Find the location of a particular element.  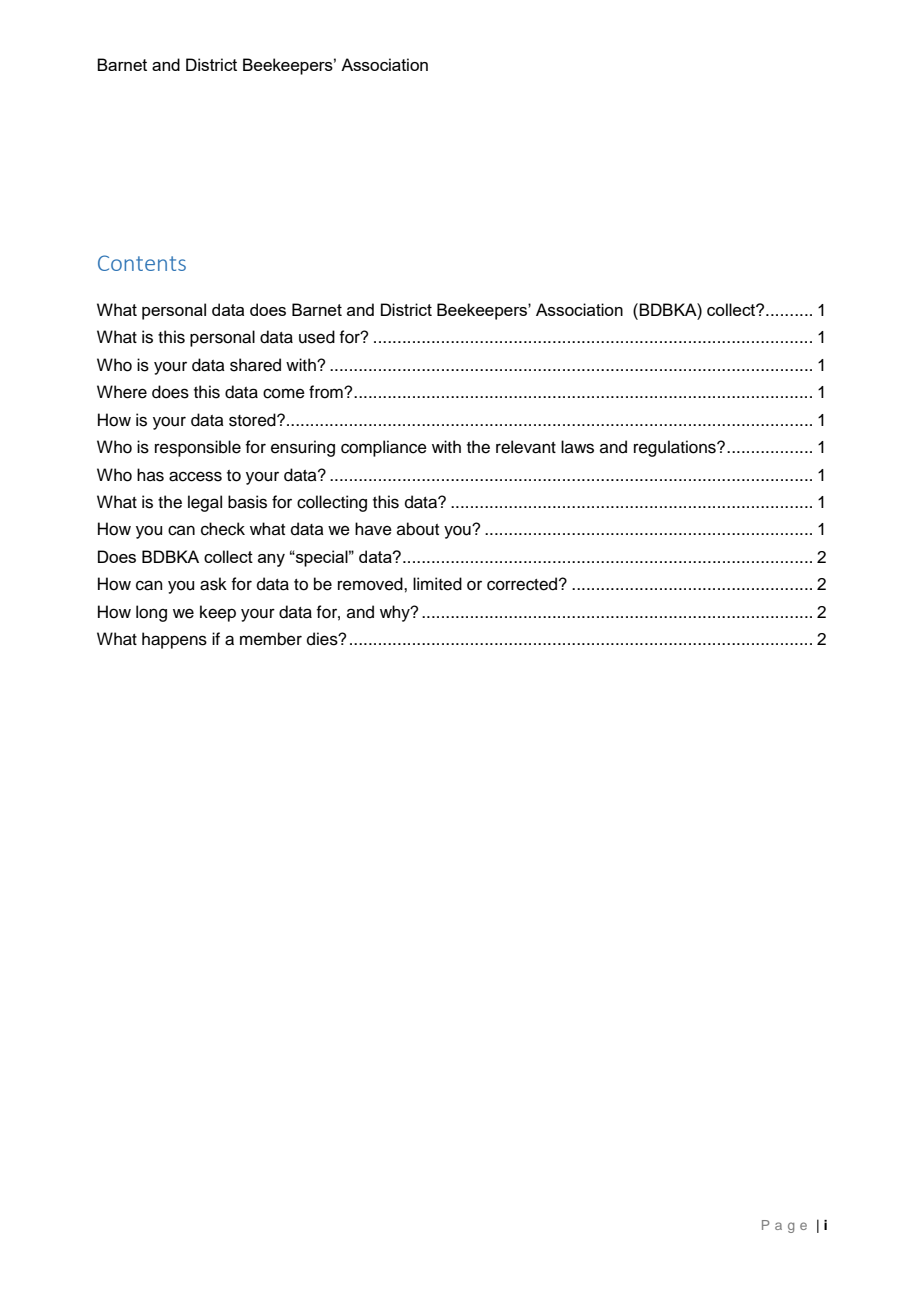

happens is located at coordinates (174, 640).
